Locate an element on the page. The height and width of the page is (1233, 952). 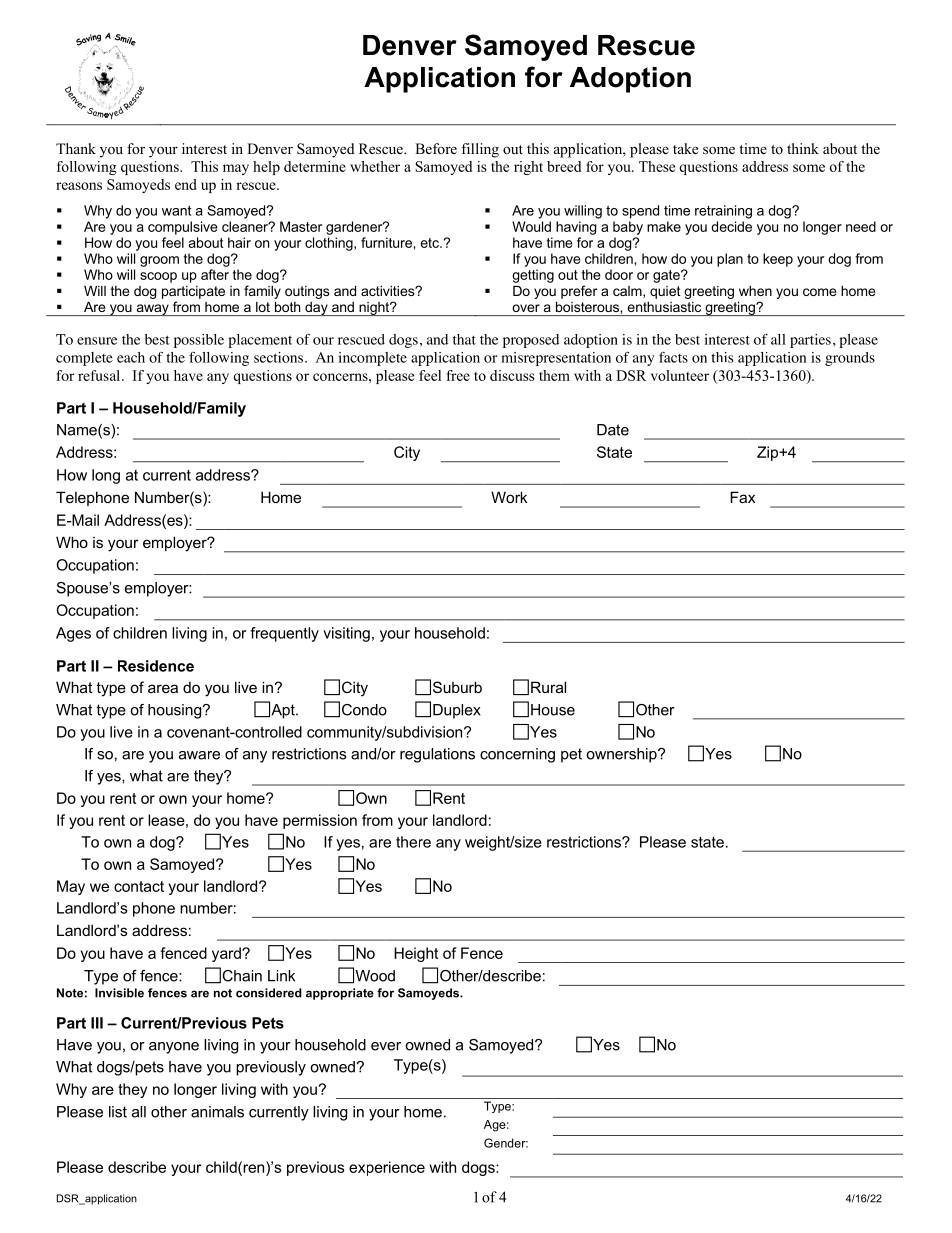
think is located at coordinates (803, 148).
